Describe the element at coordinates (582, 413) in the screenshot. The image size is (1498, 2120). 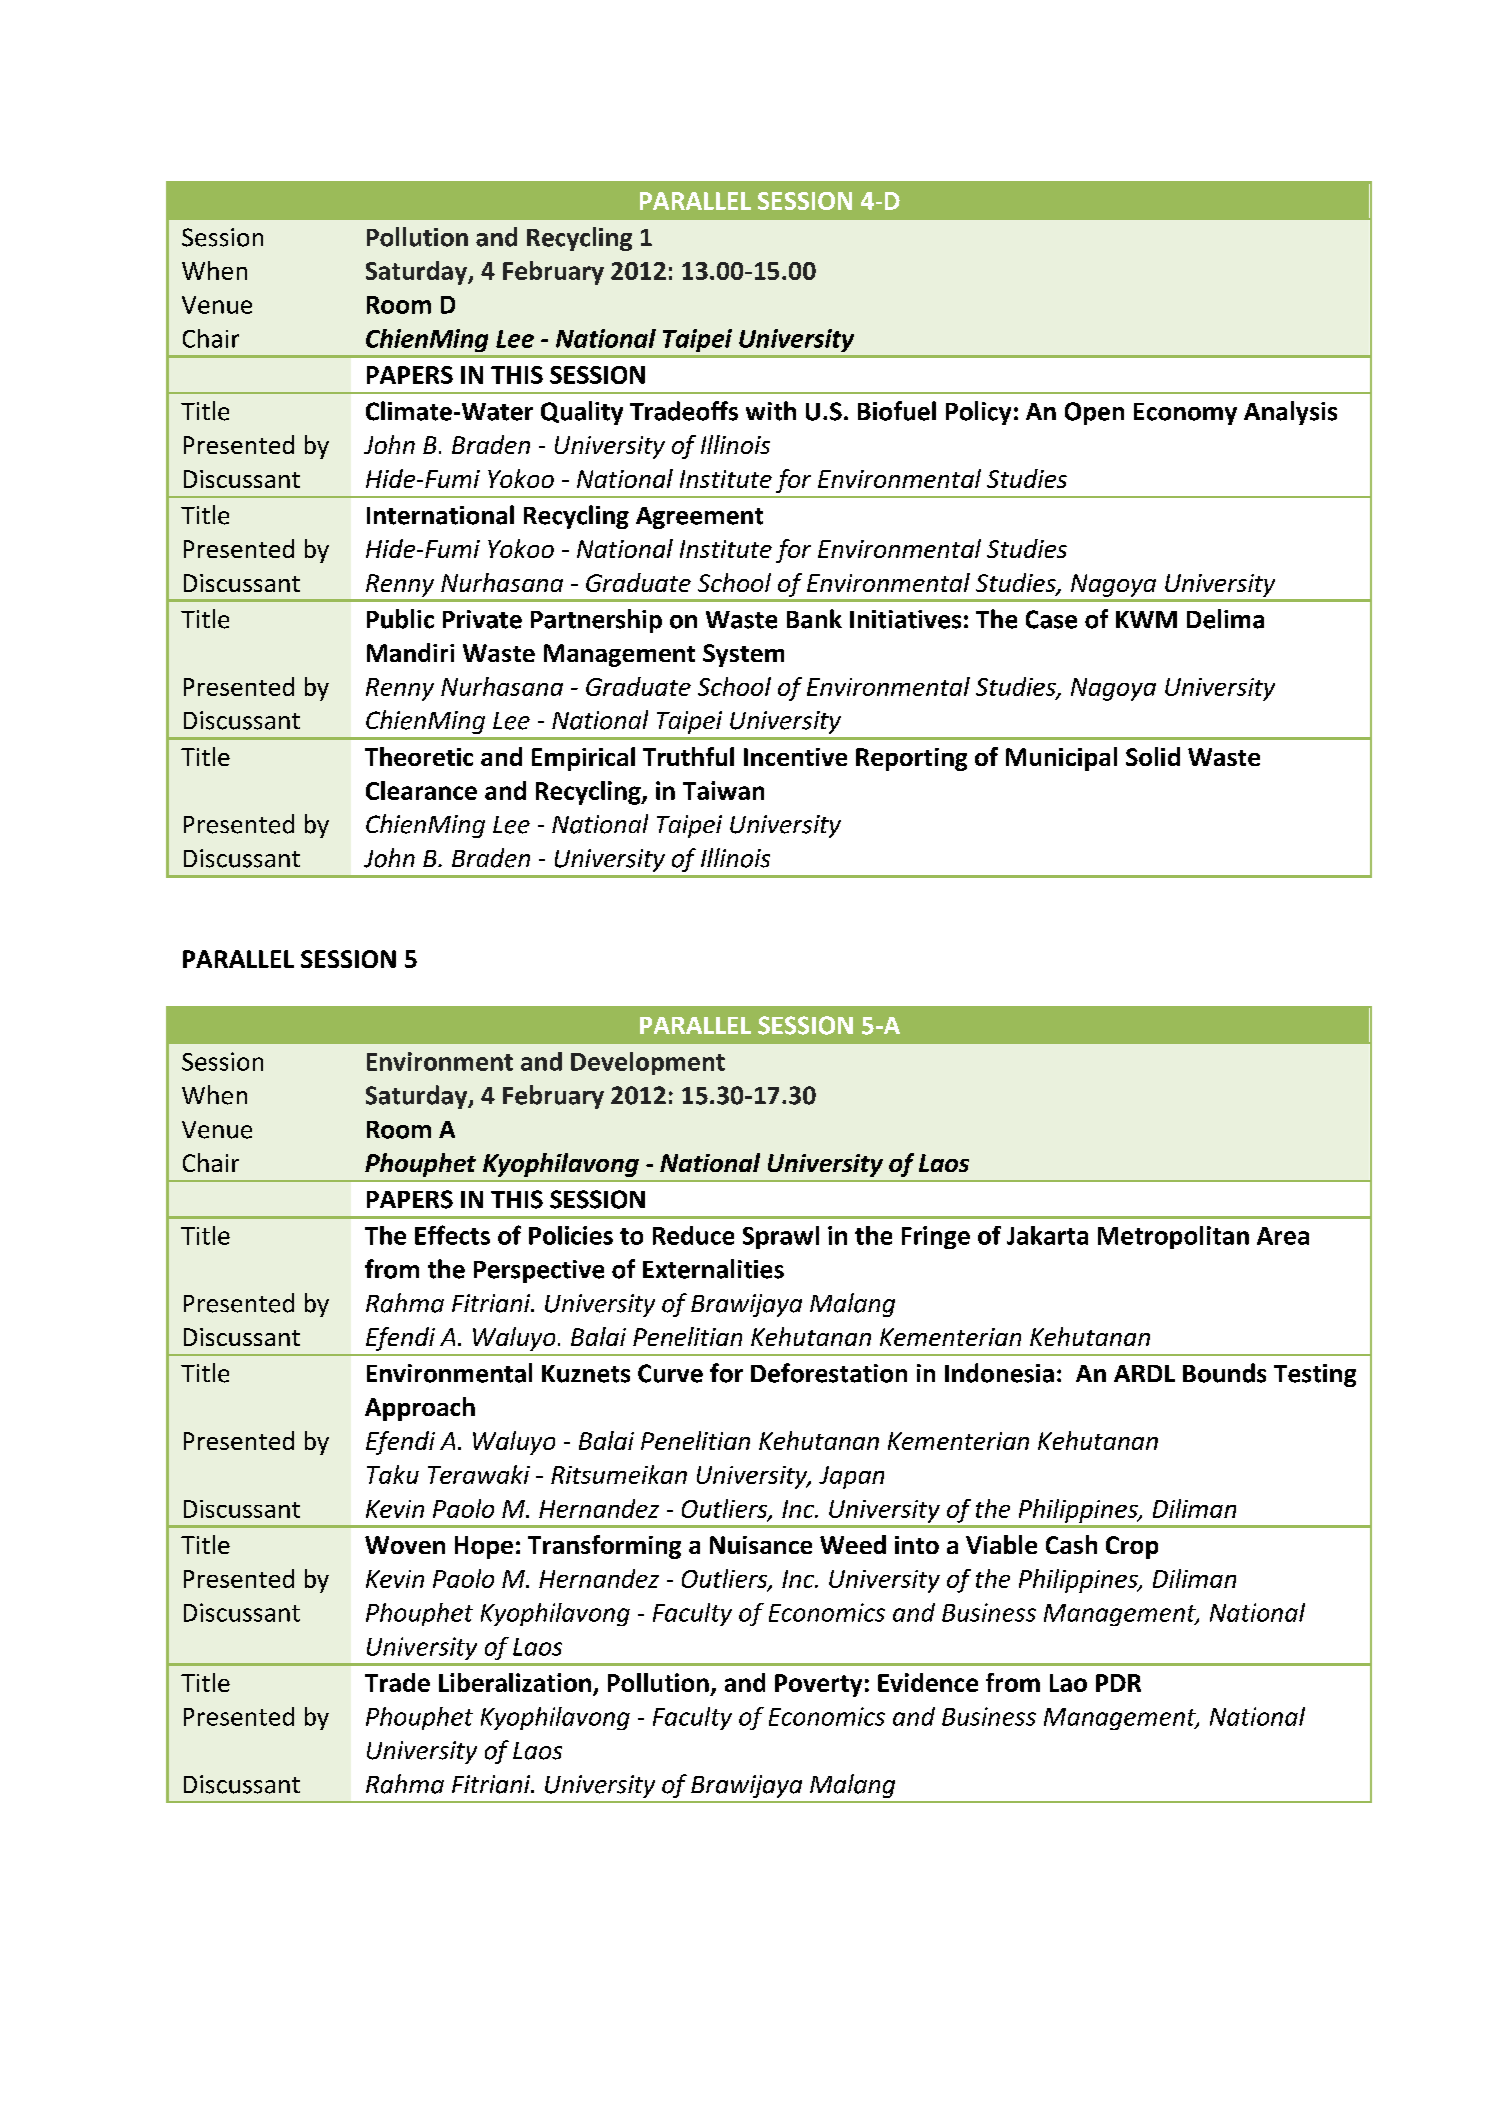
I see `Quality` at that location.
